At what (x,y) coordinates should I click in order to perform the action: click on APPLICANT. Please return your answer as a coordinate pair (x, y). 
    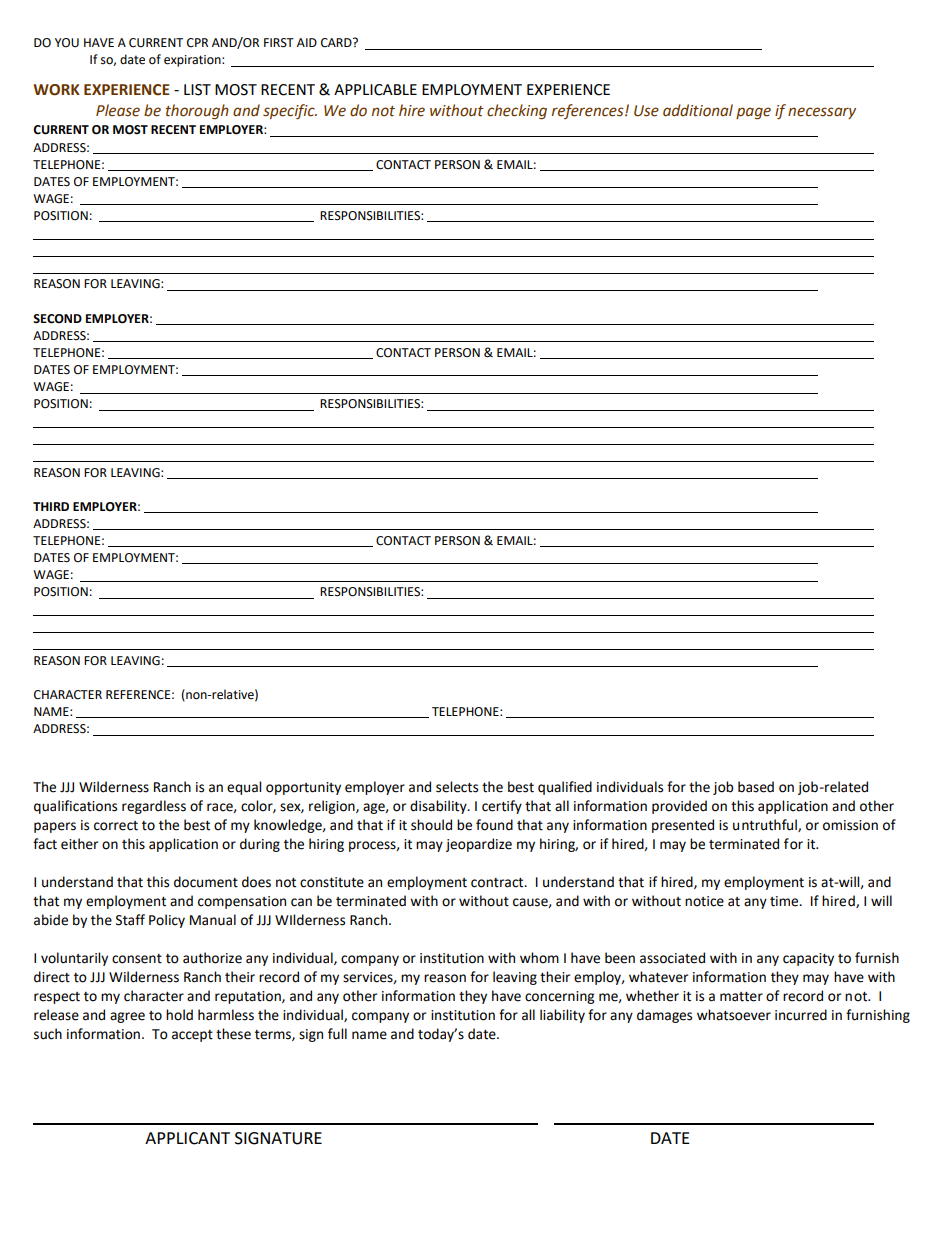
    Looking at the image, I should click on (187, 1138).
